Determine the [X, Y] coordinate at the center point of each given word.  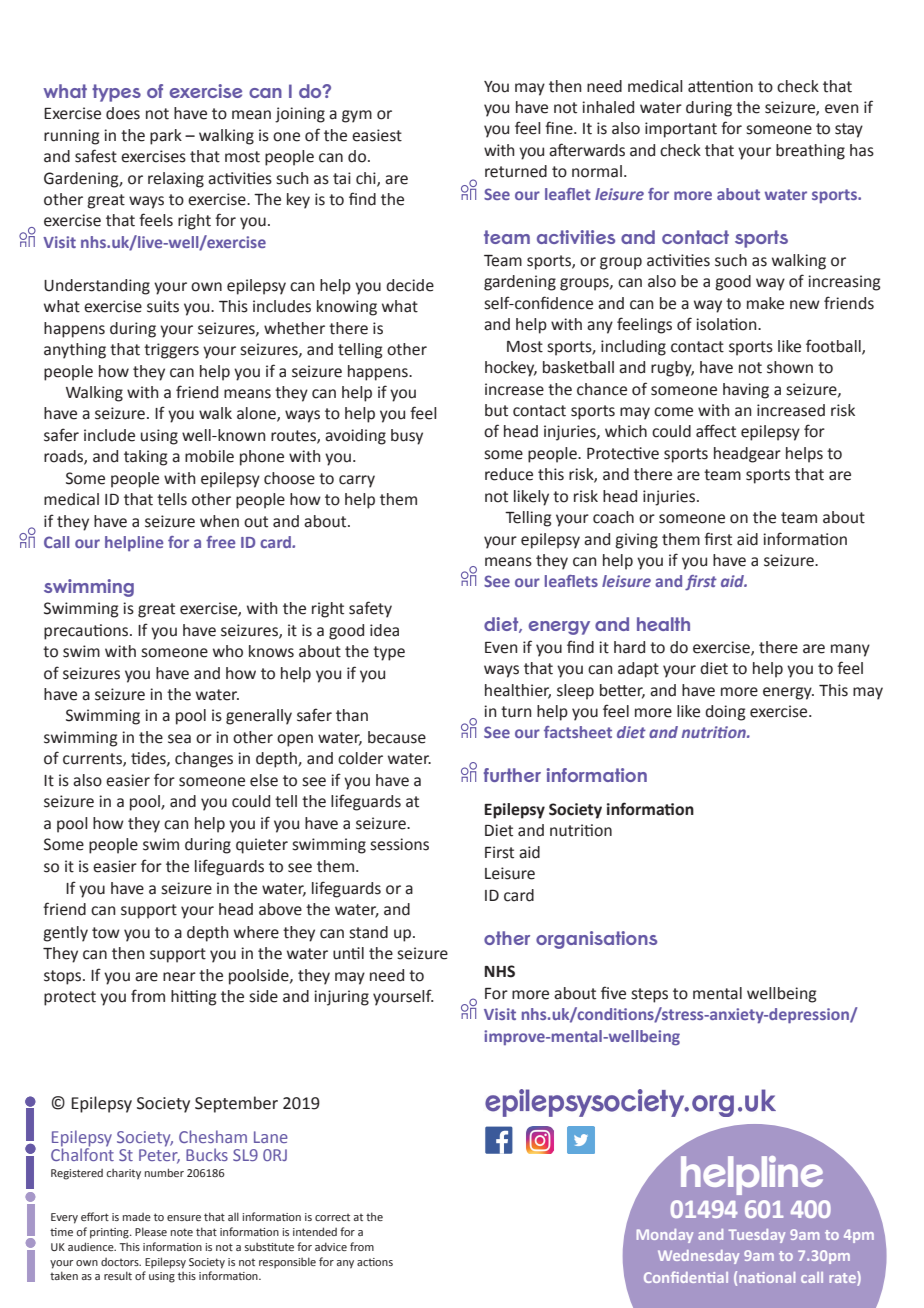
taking [146, 458]
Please [151, 1231]
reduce [509, 474]
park [166, 137]
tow [106, 933]
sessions [400, 844]
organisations [596, 940]
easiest [377, 135]
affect [716, 431]
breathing [810, 152]
